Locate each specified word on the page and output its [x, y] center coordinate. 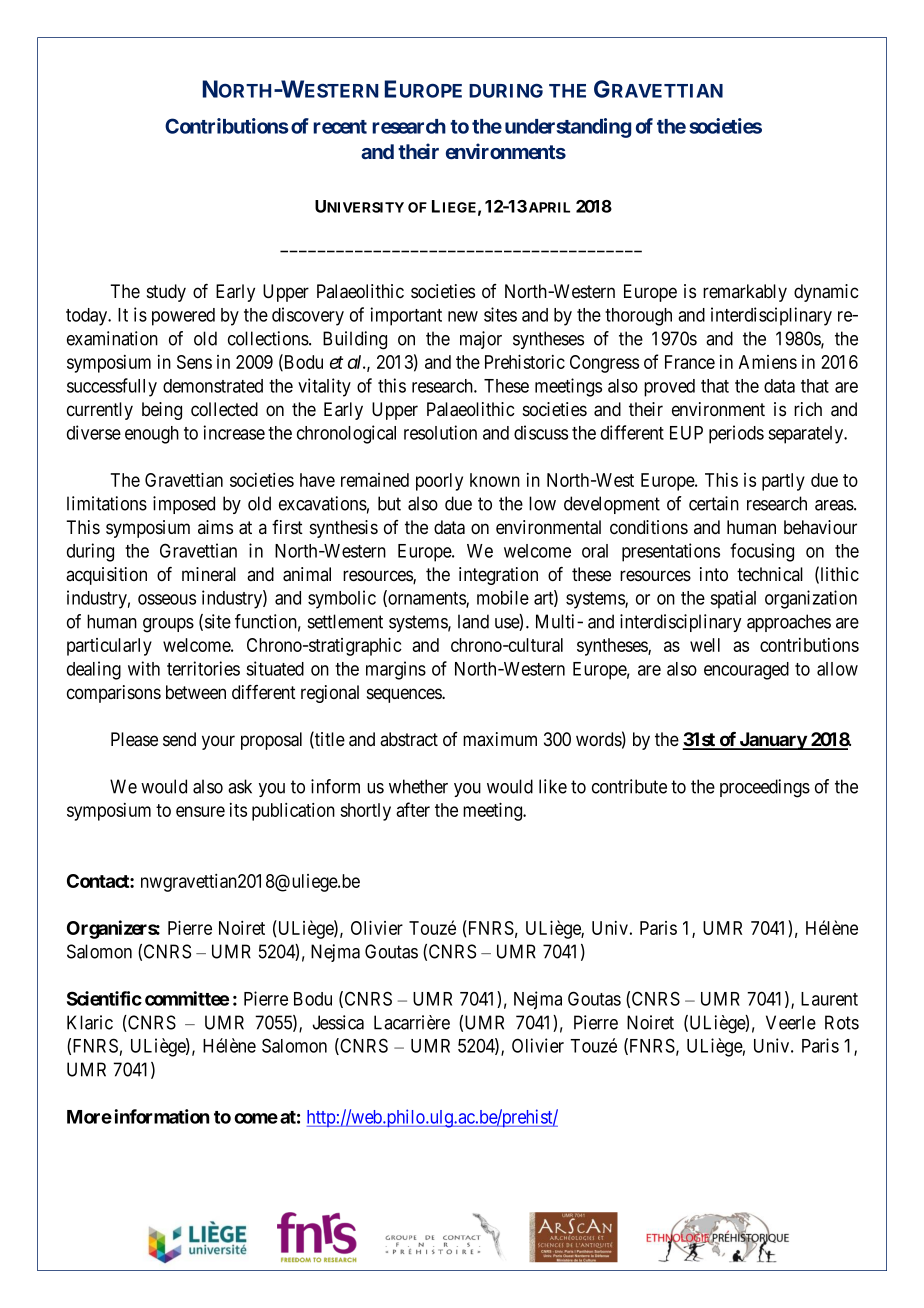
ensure [200, 811]
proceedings [765, 788]
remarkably [745, 293]
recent [340, 127]
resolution [440, 432]
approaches [789, 623]
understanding [568, 128]
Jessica [338, 1022]
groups [168, 625]
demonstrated [213, 386]
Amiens [768, 362]
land [473, 621]
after [413, 809]
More [89, 1117]
